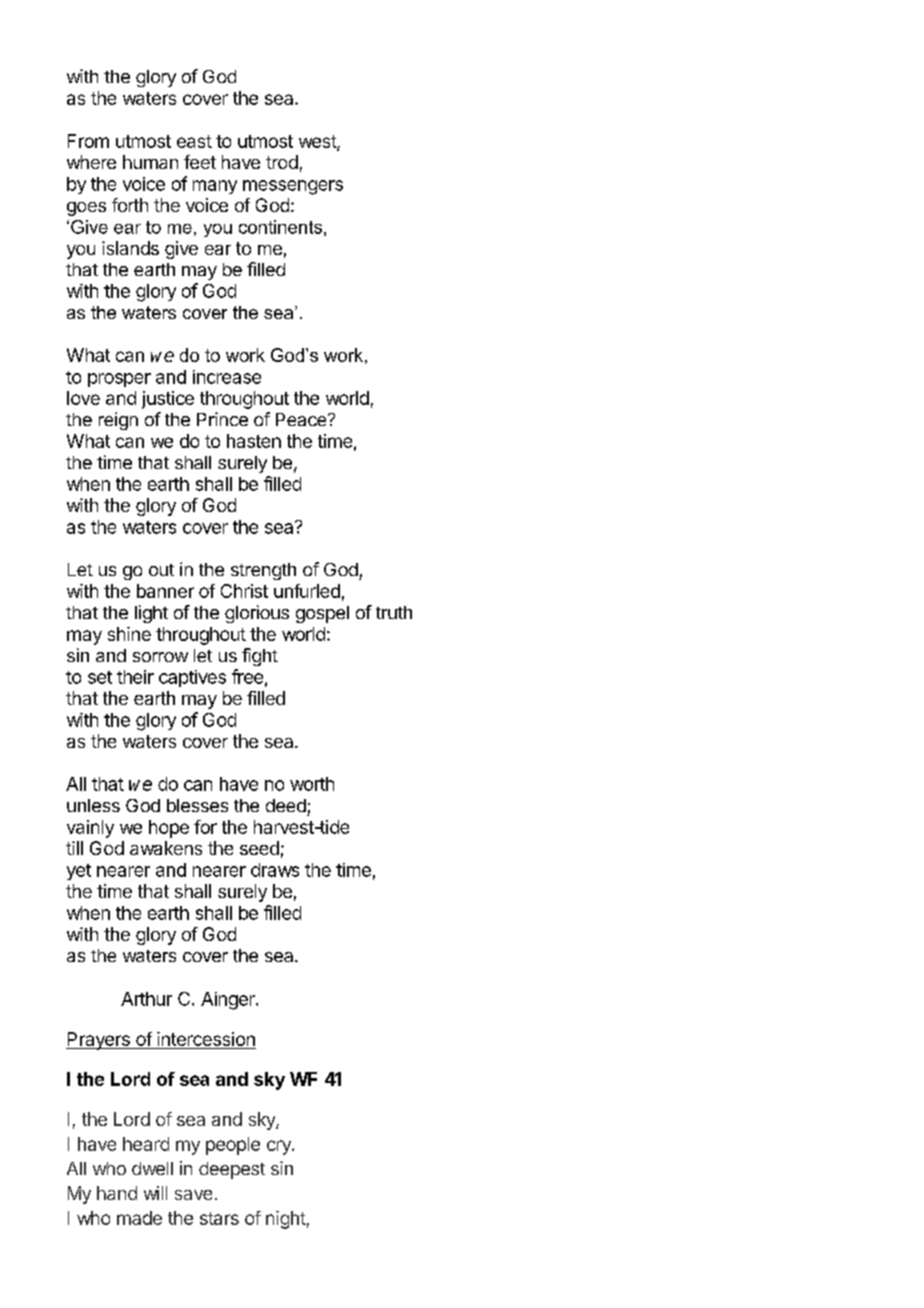  What do you see at coordinates (318, 142) in the document?
I see `west` at bounding box center [318, 142].
